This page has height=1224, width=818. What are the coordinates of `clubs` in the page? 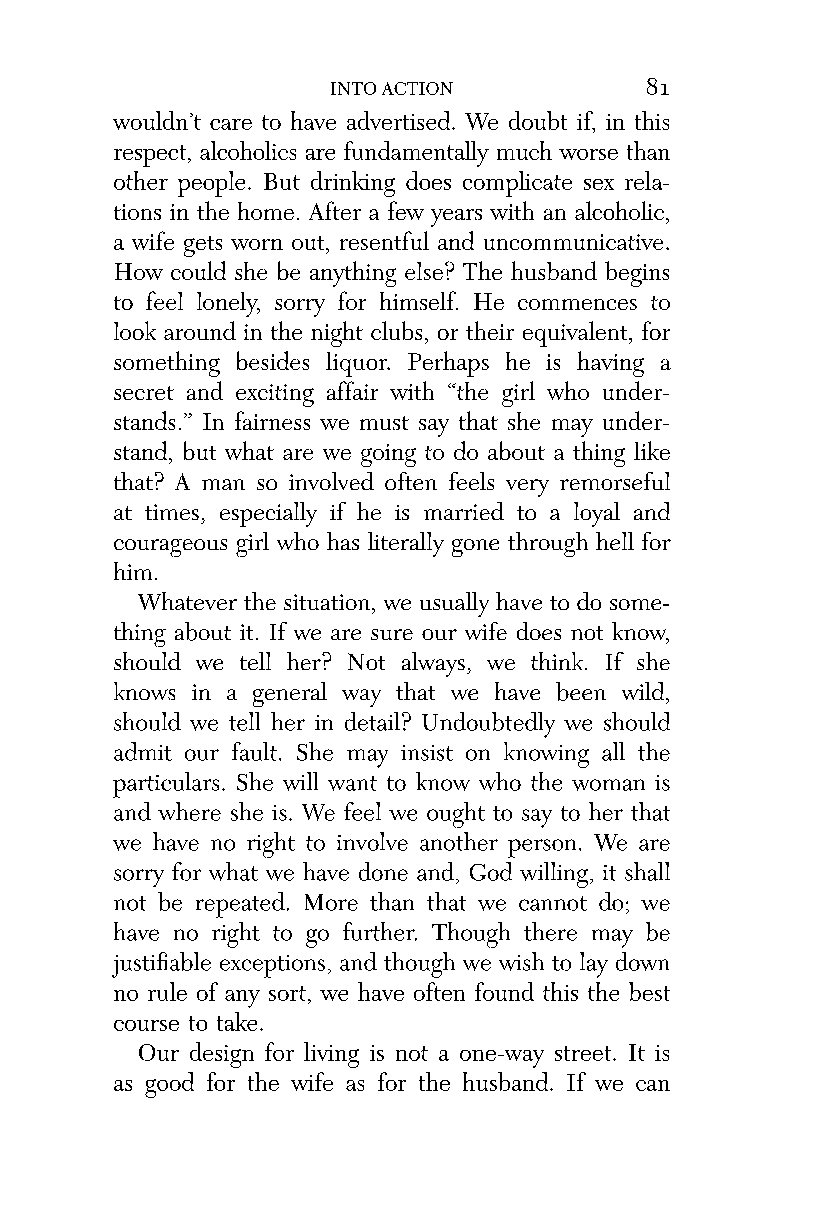 It's located at (396, 330).
